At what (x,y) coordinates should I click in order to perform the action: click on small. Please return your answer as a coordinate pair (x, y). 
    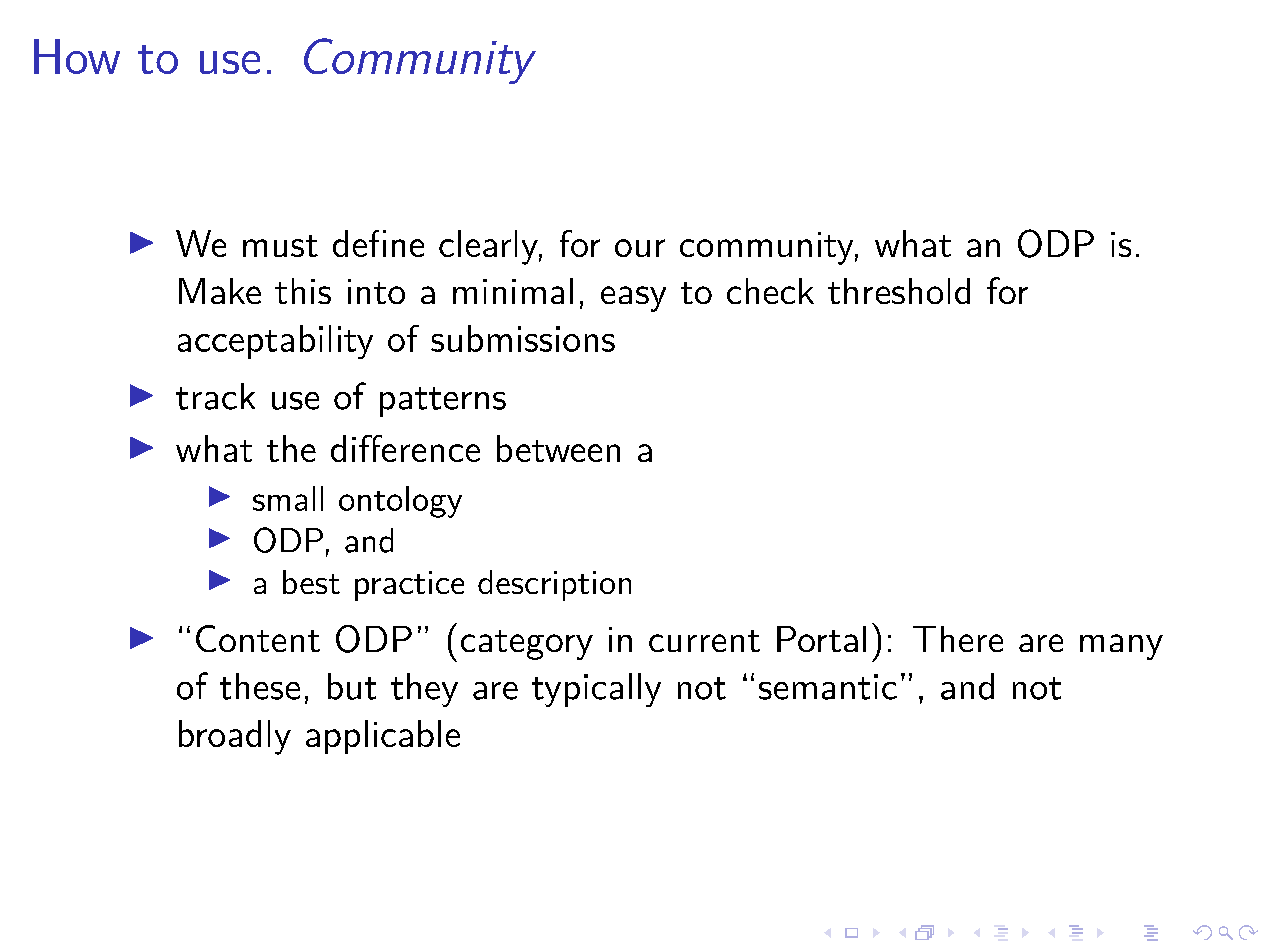
    Looking at the image, I should click on (288, 498).
